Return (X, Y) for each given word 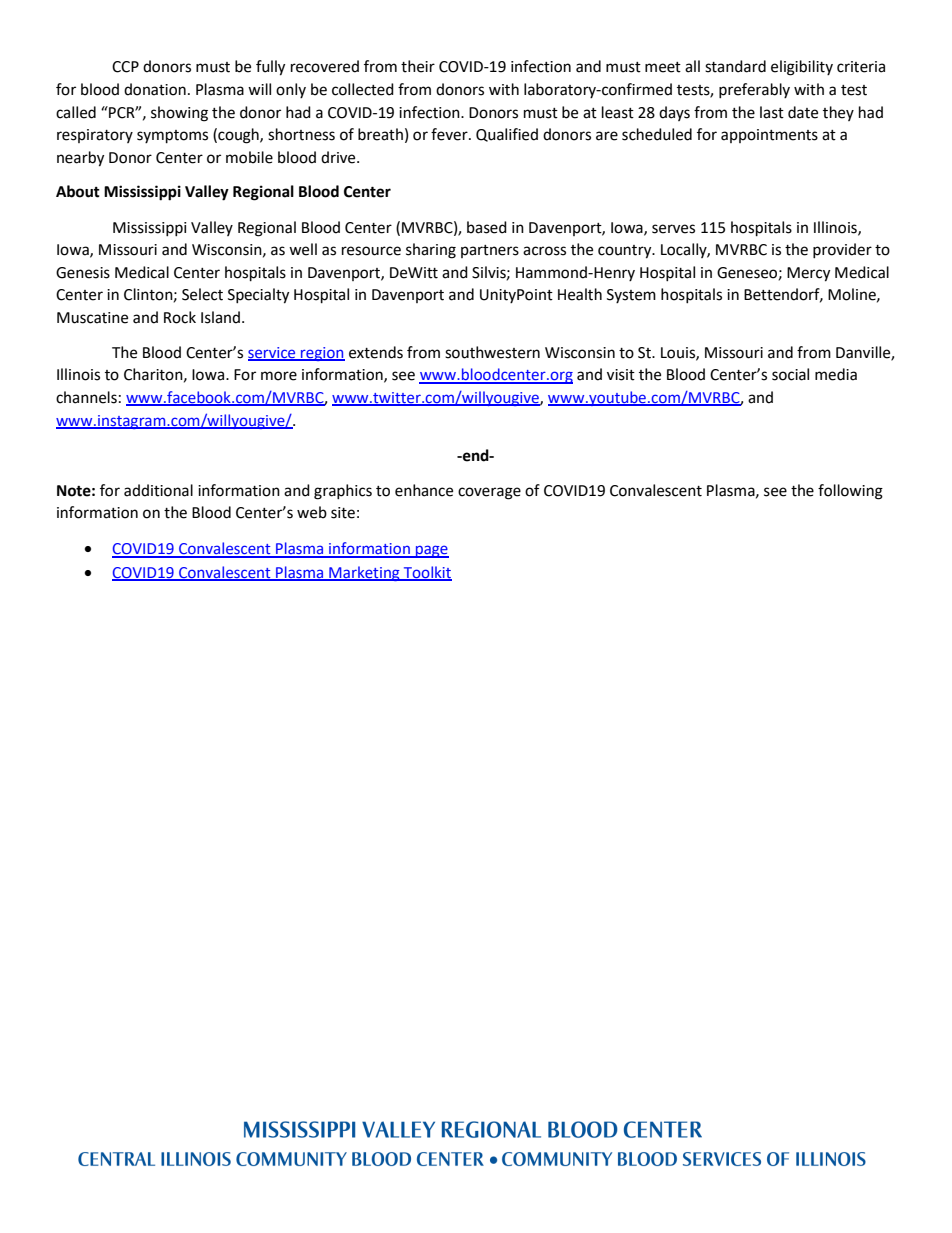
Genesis (83, 273)
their (418, 66)
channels (86, 397)
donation (155, 89)
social (790, 374)
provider (842, 250)
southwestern (492, 352)
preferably (754, 90)
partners (490, 251)
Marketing (364, 573)
